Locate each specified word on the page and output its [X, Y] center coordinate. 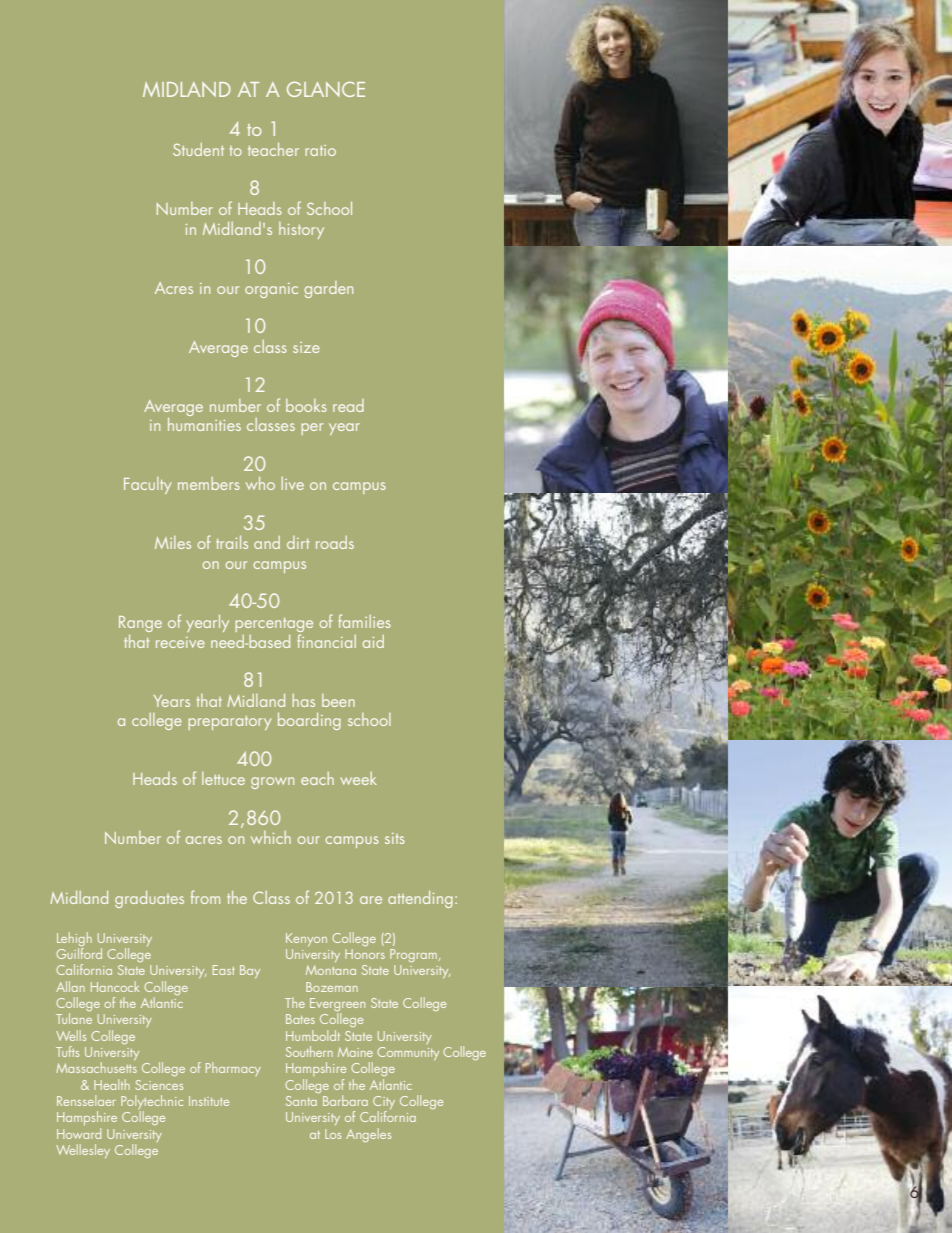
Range [140, 624]
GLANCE [326, 89]
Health [112, 1084]
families [364, 621]
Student [198, 149]
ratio [320, 150]
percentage [274, 626]
